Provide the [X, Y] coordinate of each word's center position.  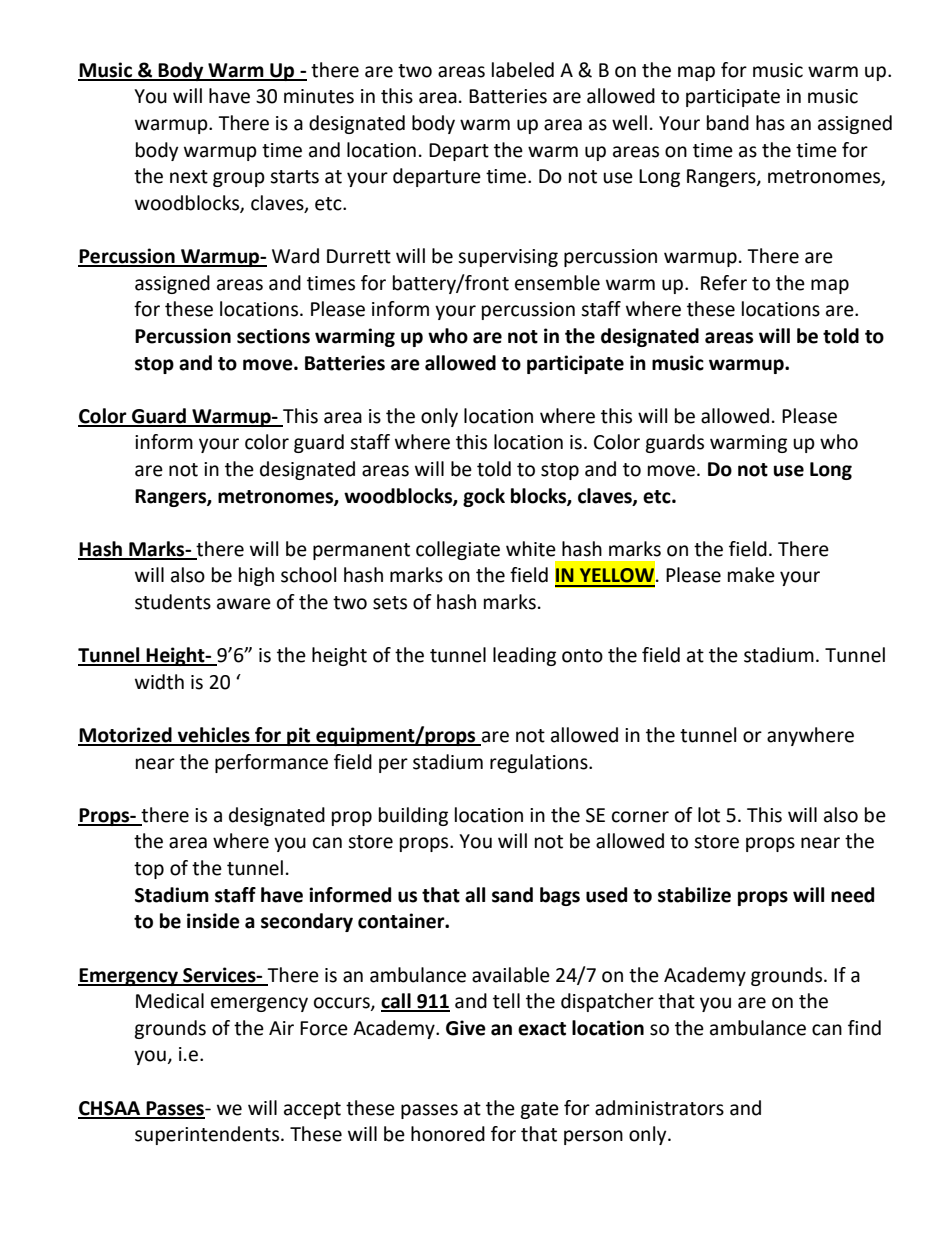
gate [539, 1110]
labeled [523, 70]
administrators [659, 1108]
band [728, 123]
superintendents [208, 1135]
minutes [319, 96]
